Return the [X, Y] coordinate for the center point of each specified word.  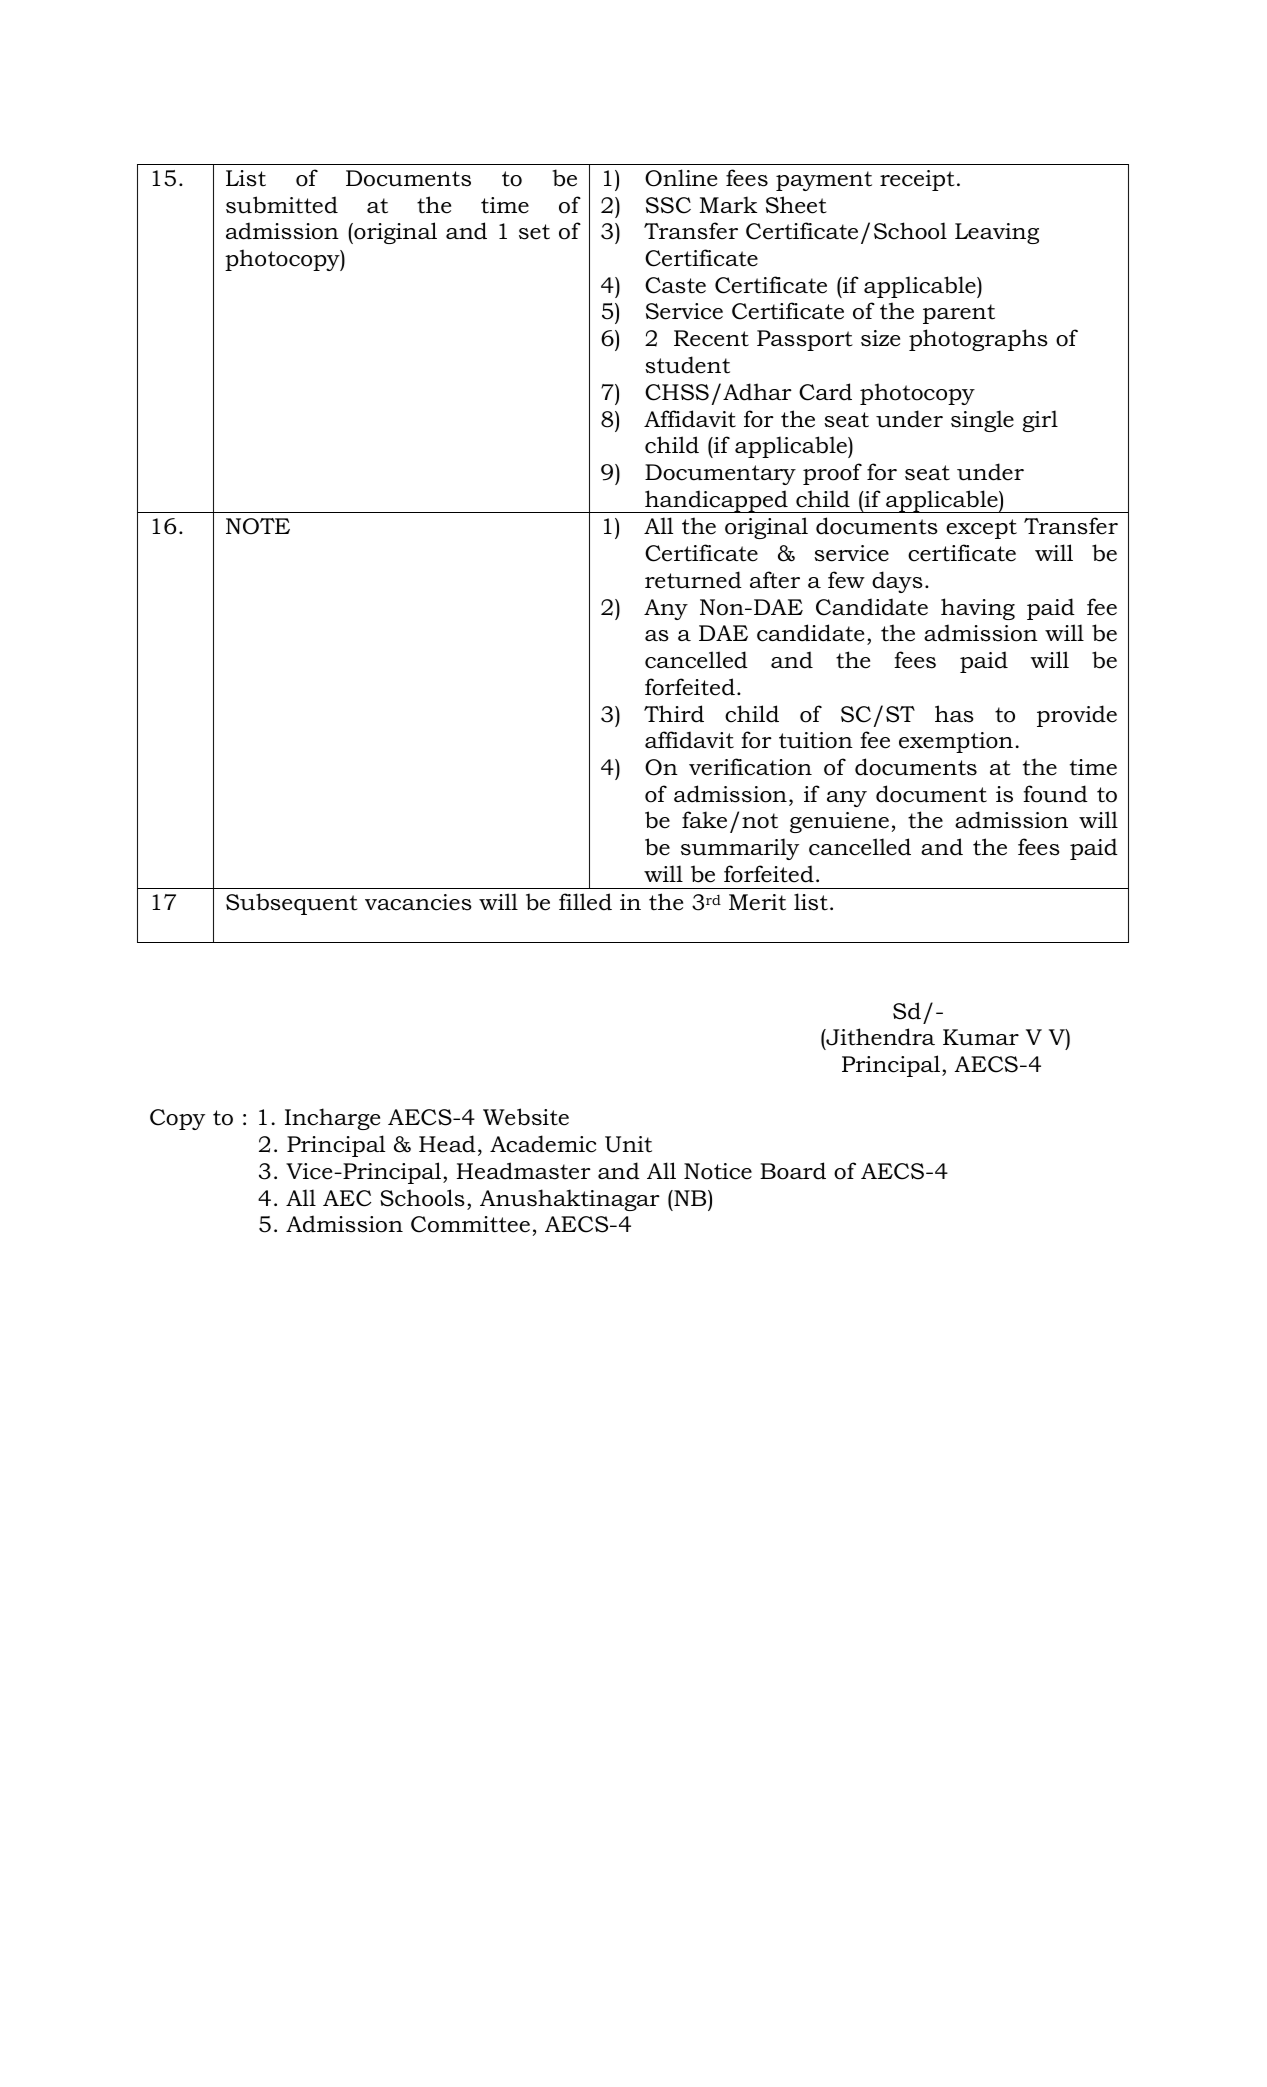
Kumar [981, 1037]
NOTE [258, 526]
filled [585, 902]
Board [793, 1171]
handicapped [716, 501]
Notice [718, 1171]
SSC [668, 205]
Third [674, 714]
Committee [470, 1224]
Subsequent [292, 904]
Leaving [997, 233]
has [954, 714]
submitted [282, 205]
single [982, 421]
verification [750, 767]
